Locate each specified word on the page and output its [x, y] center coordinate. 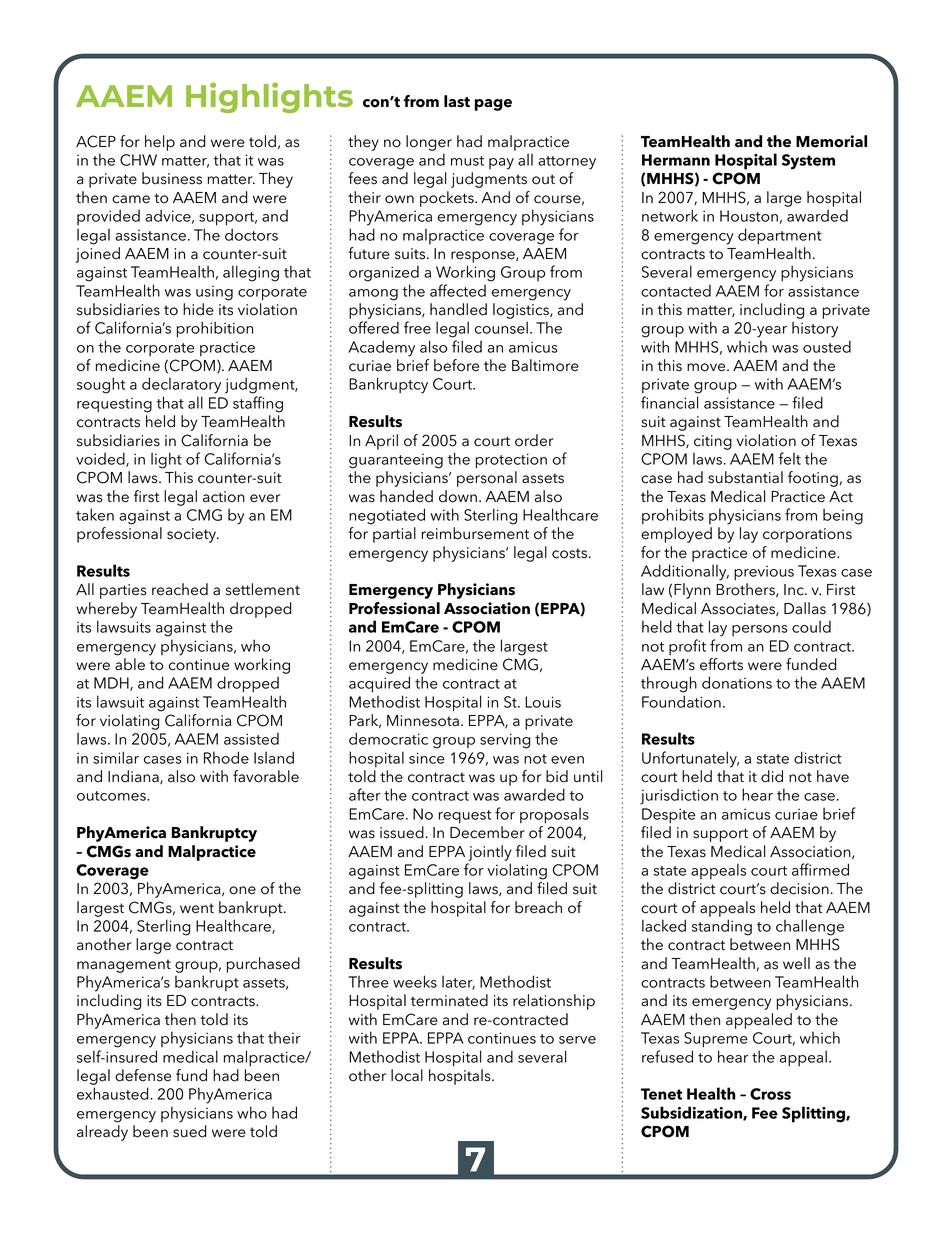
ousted [827, 346]
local [407, 1075]
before [456, 365]
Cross [770, 1094]
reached [180, 589]
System [808, 162]
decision [799, 888]
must [467, 161]
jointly [490, 853]
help [160, 143]
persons [760, 630]
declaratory [181, 385]
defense [143, 1075]
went [197, 908]
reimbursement [475, 533]
